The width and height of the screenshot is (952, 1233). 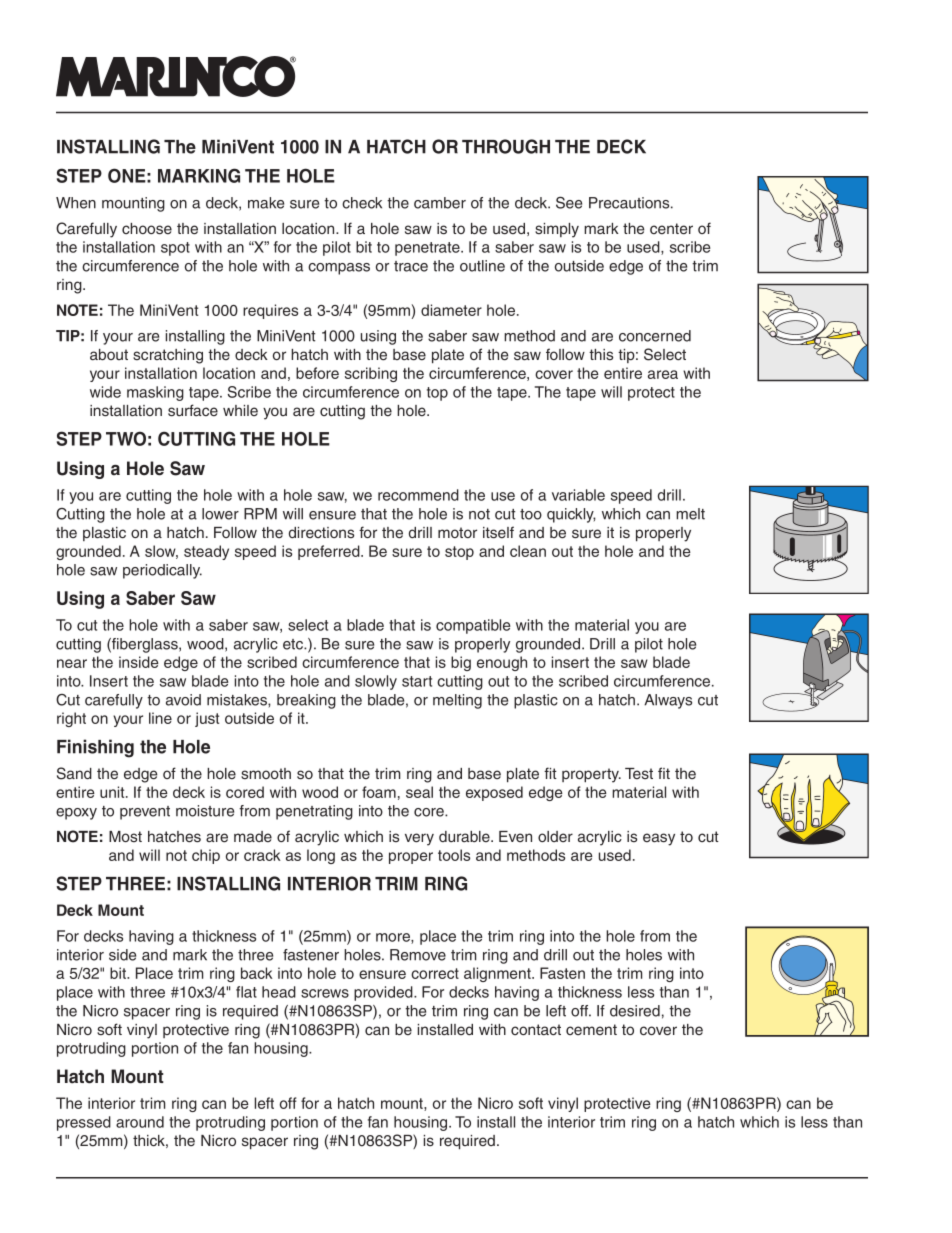 What do you see at coordinates (140, 1122) in the screenshot?
I see `around` at bounding box center [140, 1122].
